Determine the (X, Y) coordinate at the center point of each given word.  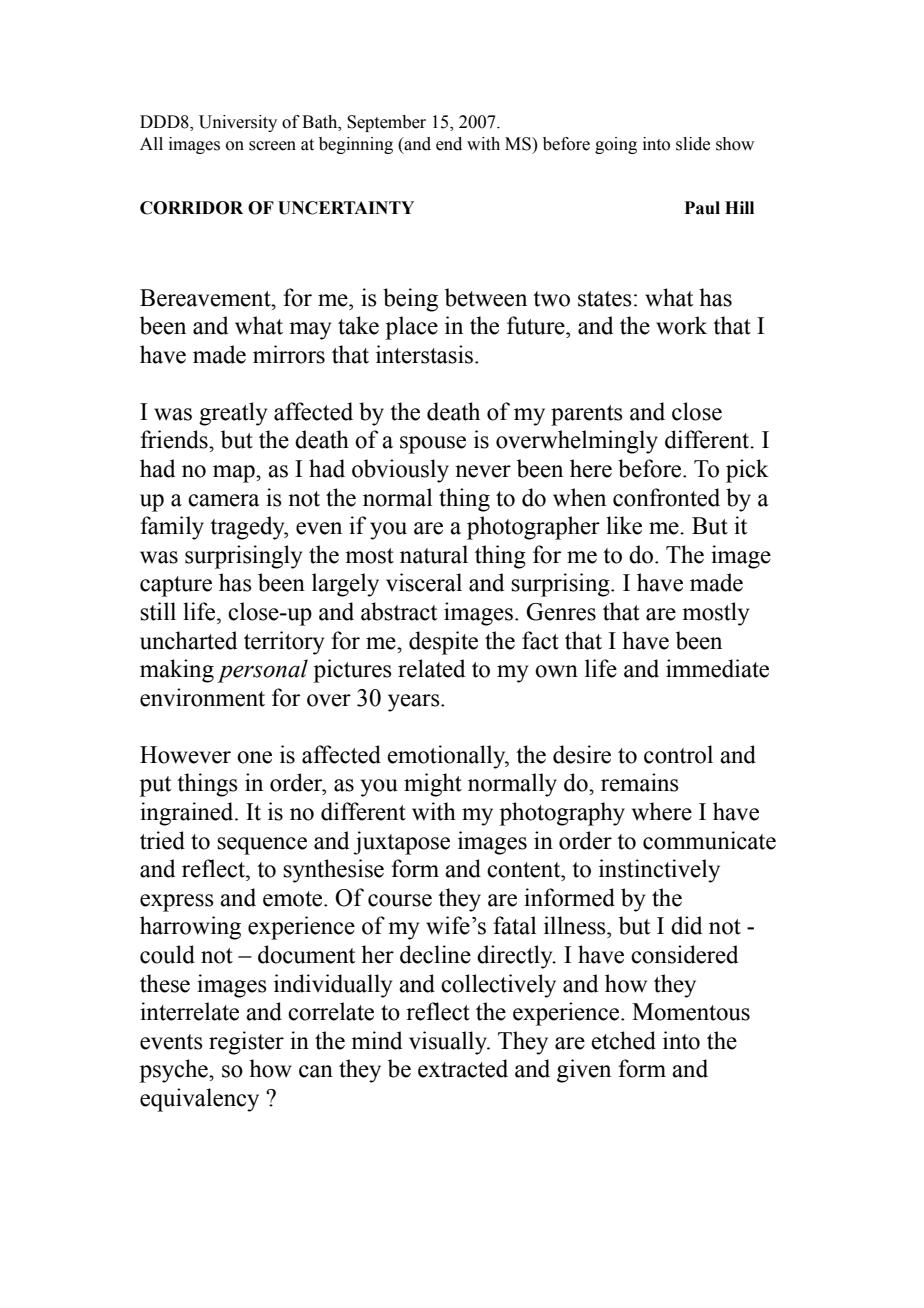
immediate (717, 668)
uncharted (188, 640)
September (386, 123)
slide (693, 144)
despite (443, 643)
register (246, 1043)
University (238, 123)
